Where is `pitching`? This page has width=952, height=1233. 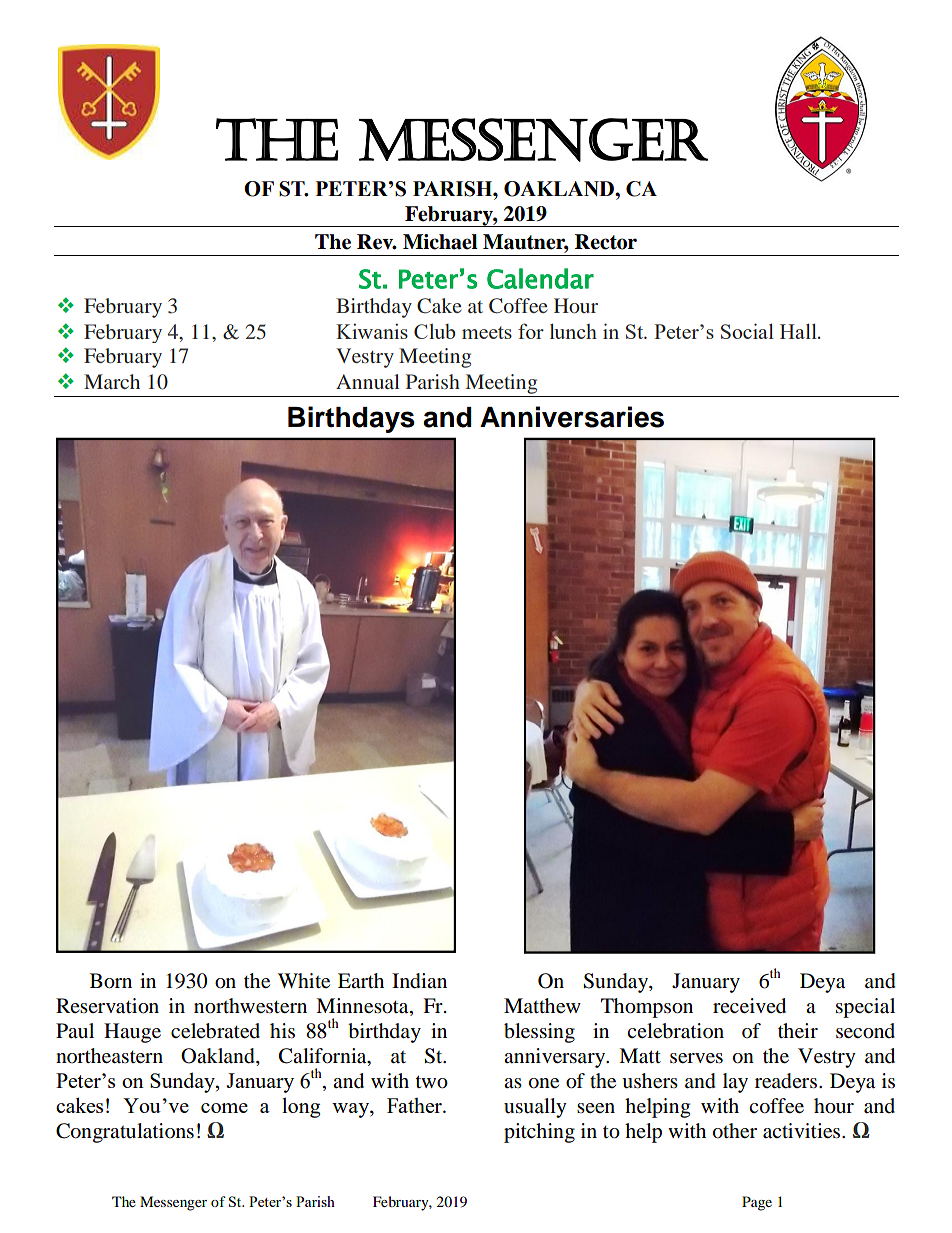 pitching is located at coordinates (539, 1133).
